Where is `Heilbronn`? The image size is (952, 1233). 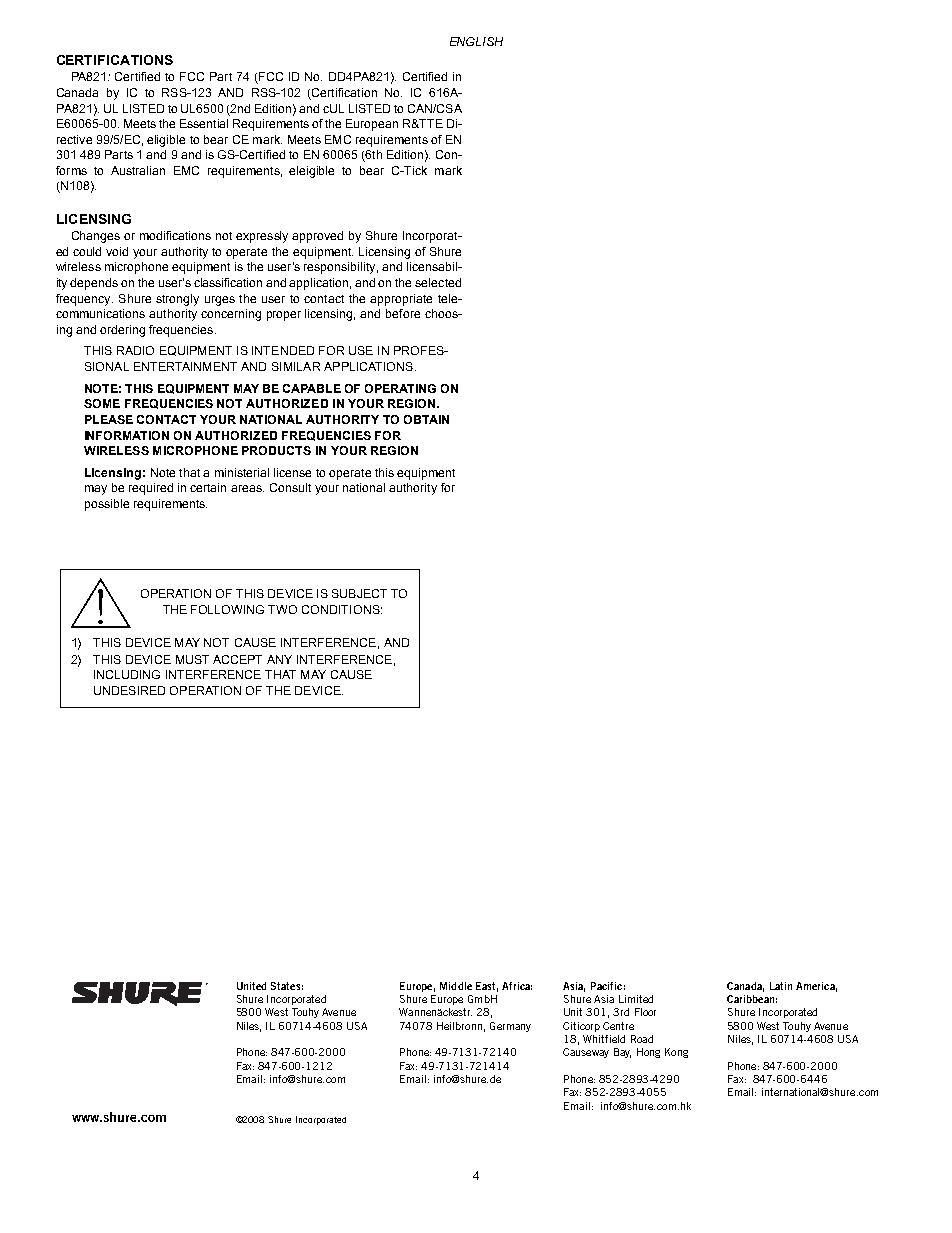
Heilbronn is located at coordinates (459, 1026).
